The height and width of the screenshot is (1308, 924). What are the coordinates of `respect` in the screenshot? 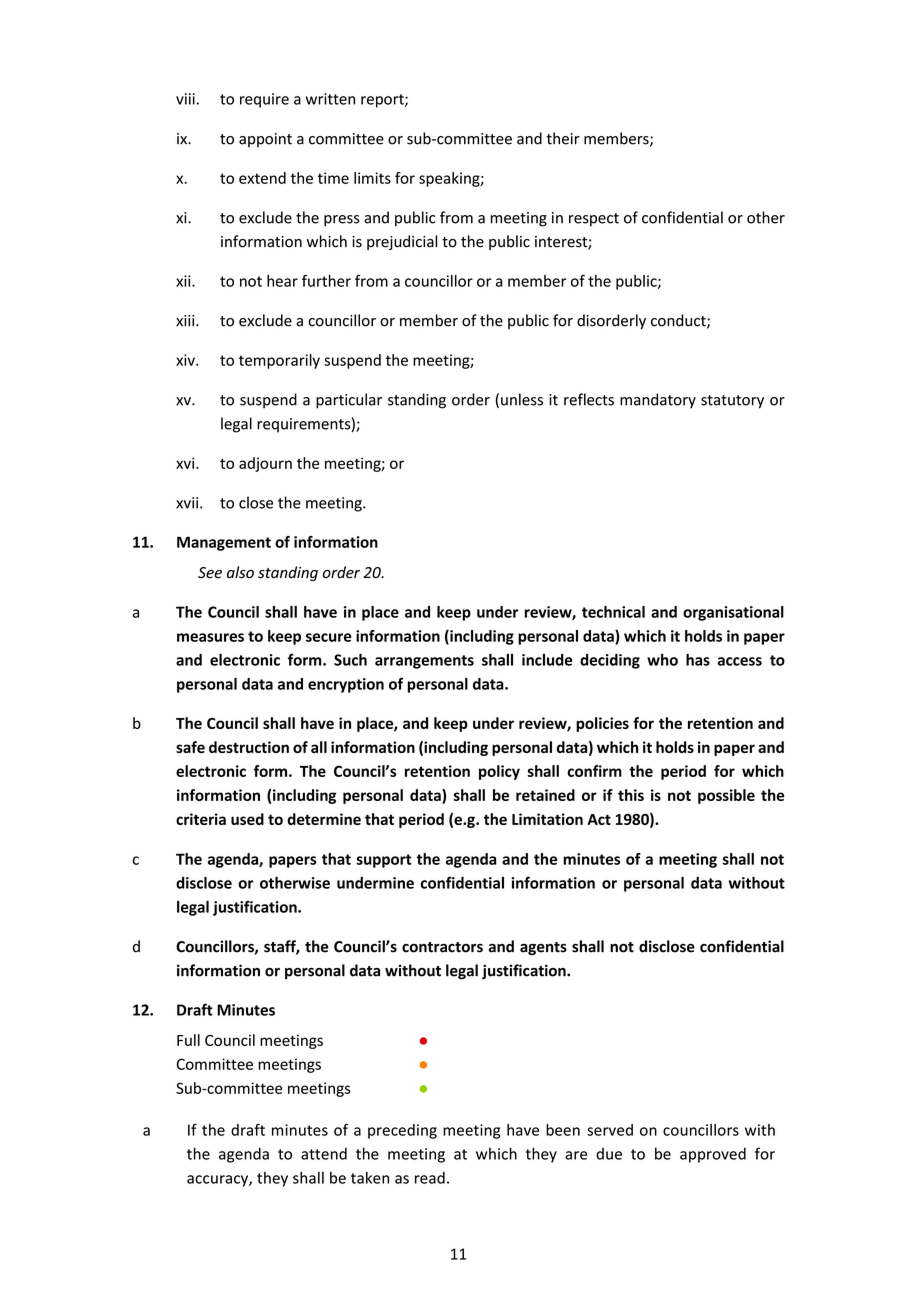 It's located at (594, 220).
